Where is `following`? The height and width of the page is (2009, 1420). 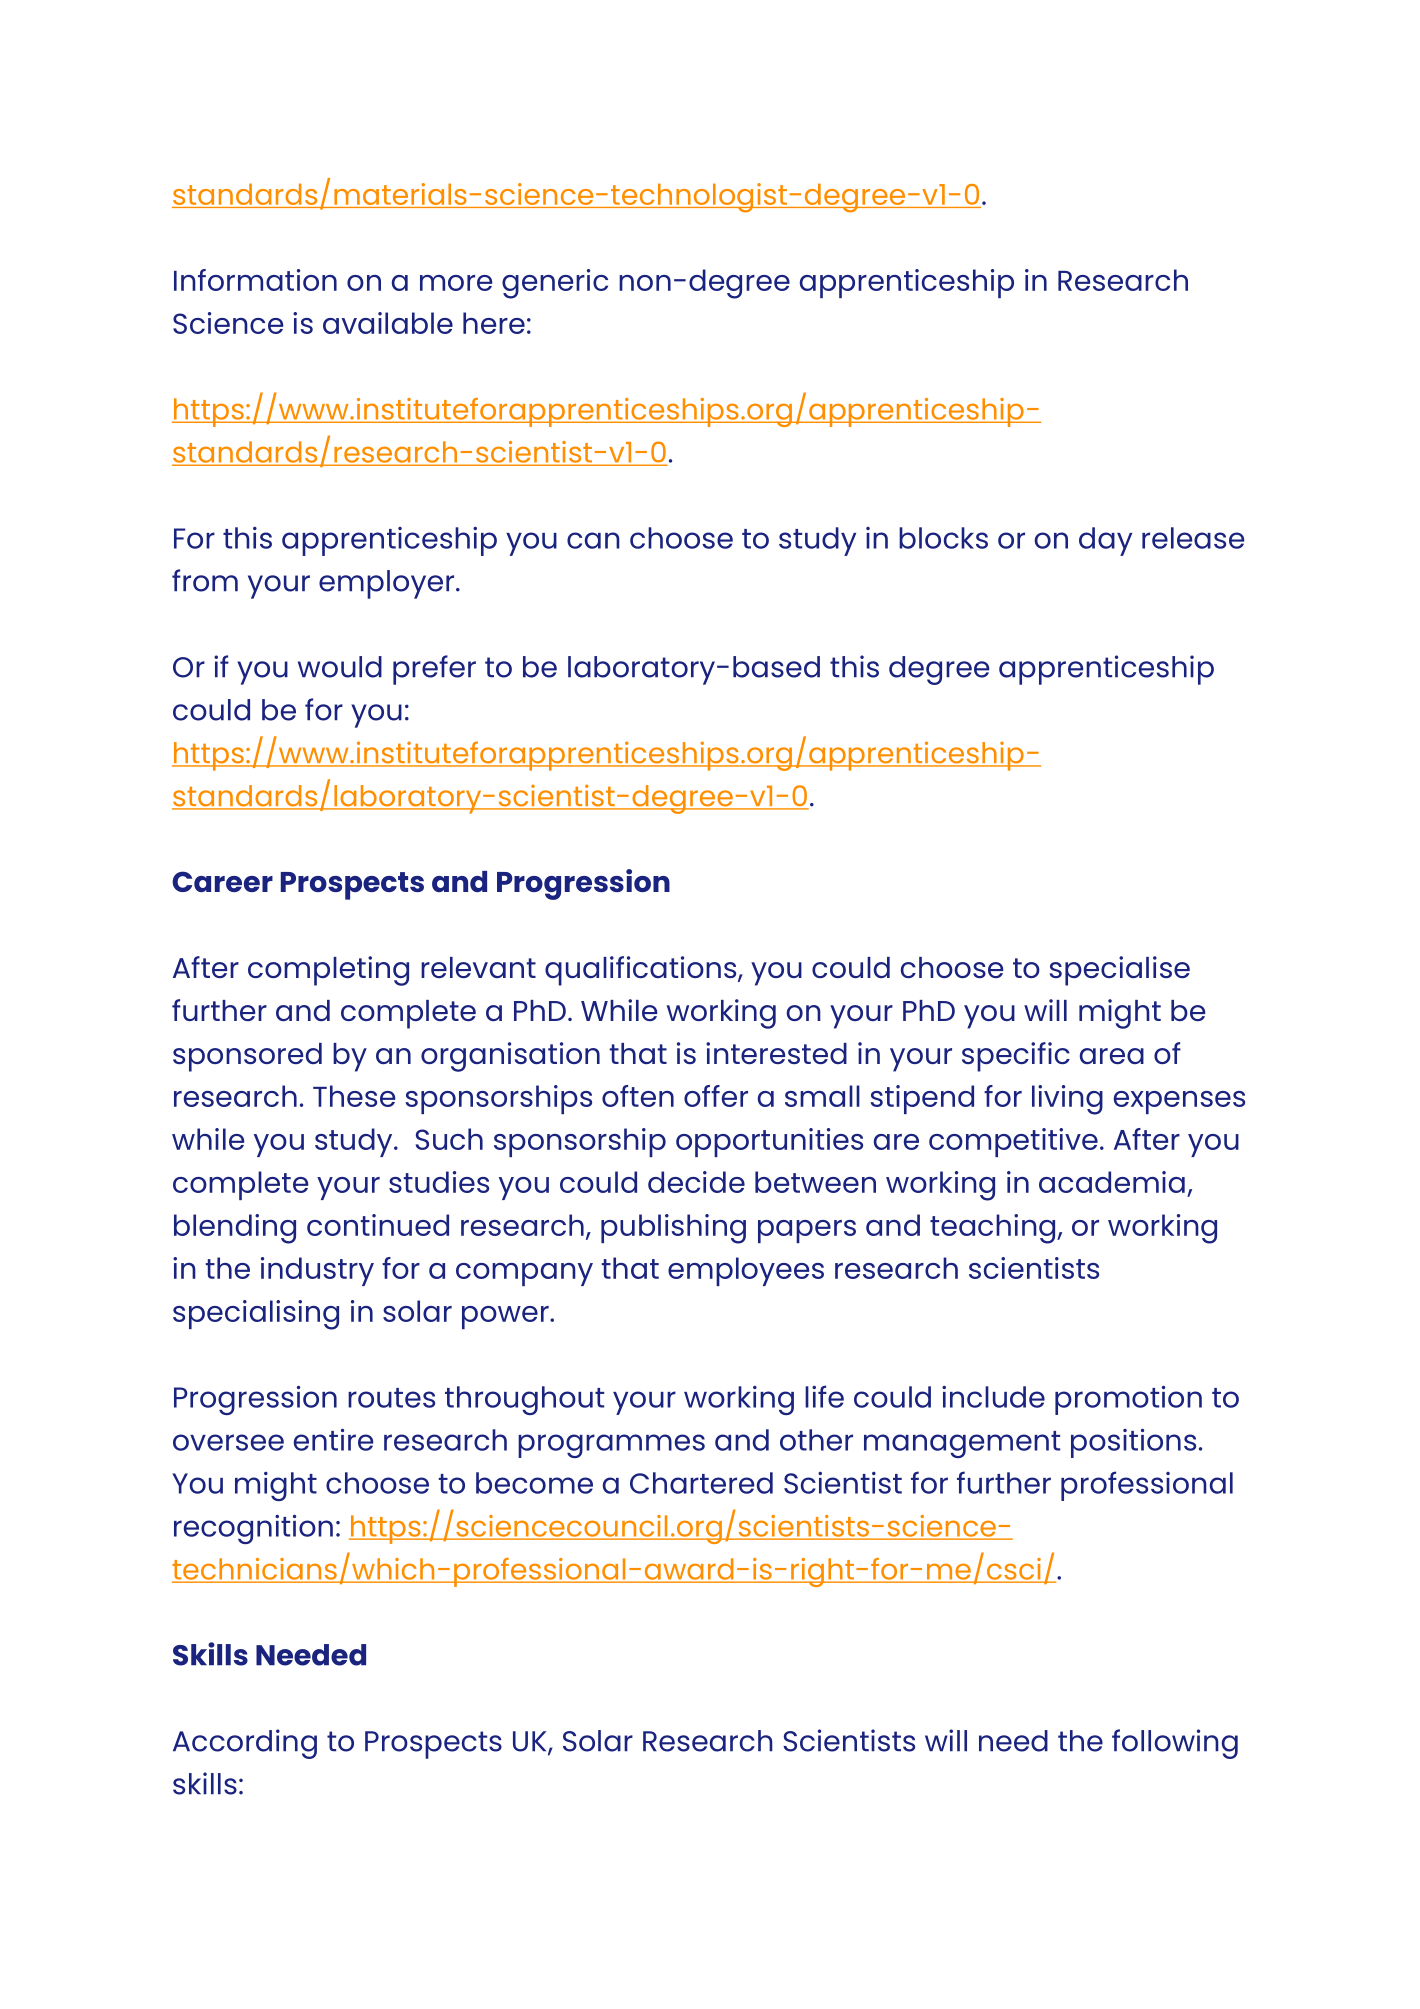
following is located at coordinates (1175, 1744).
